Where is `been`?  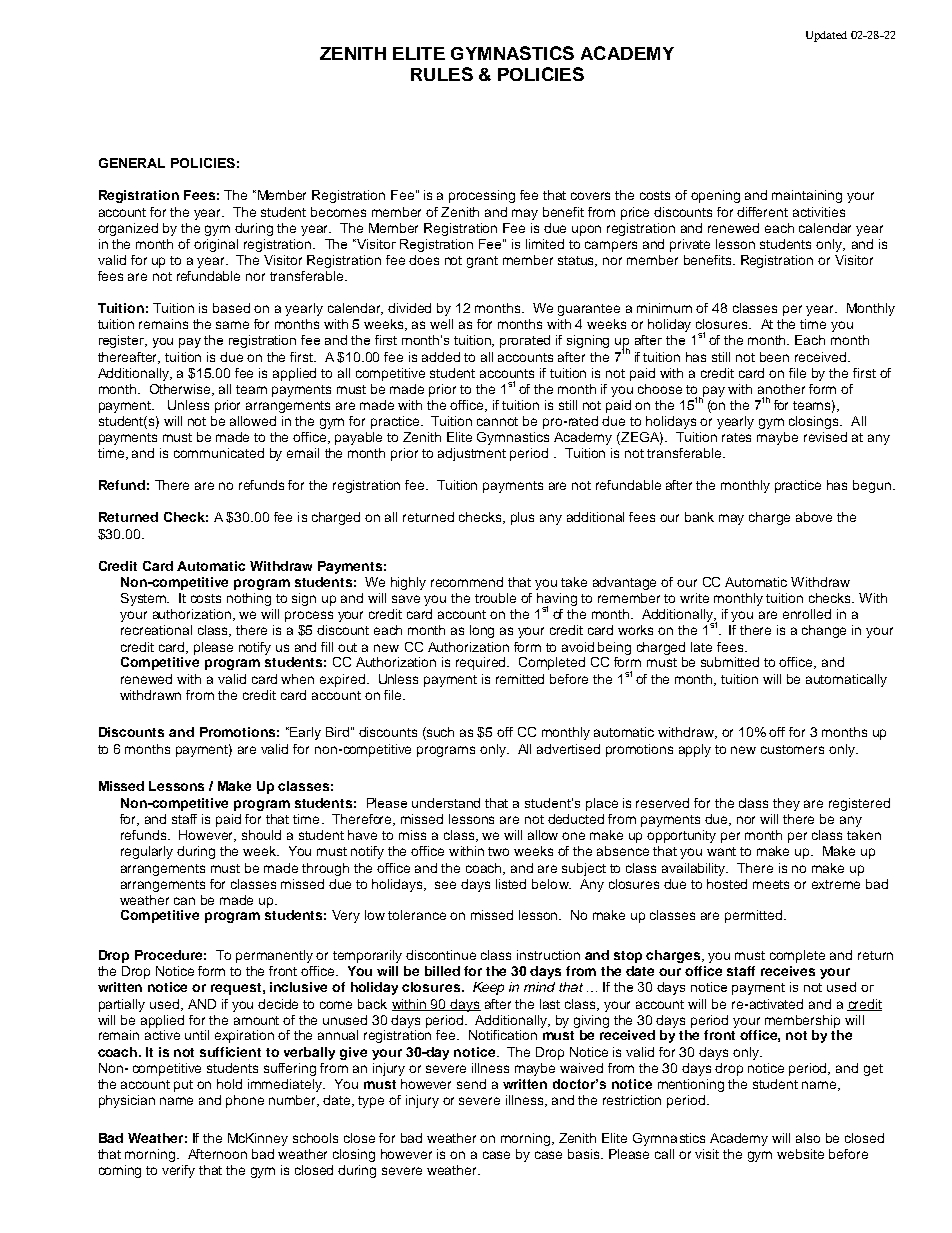
been is located at coordinates (774, 357).
